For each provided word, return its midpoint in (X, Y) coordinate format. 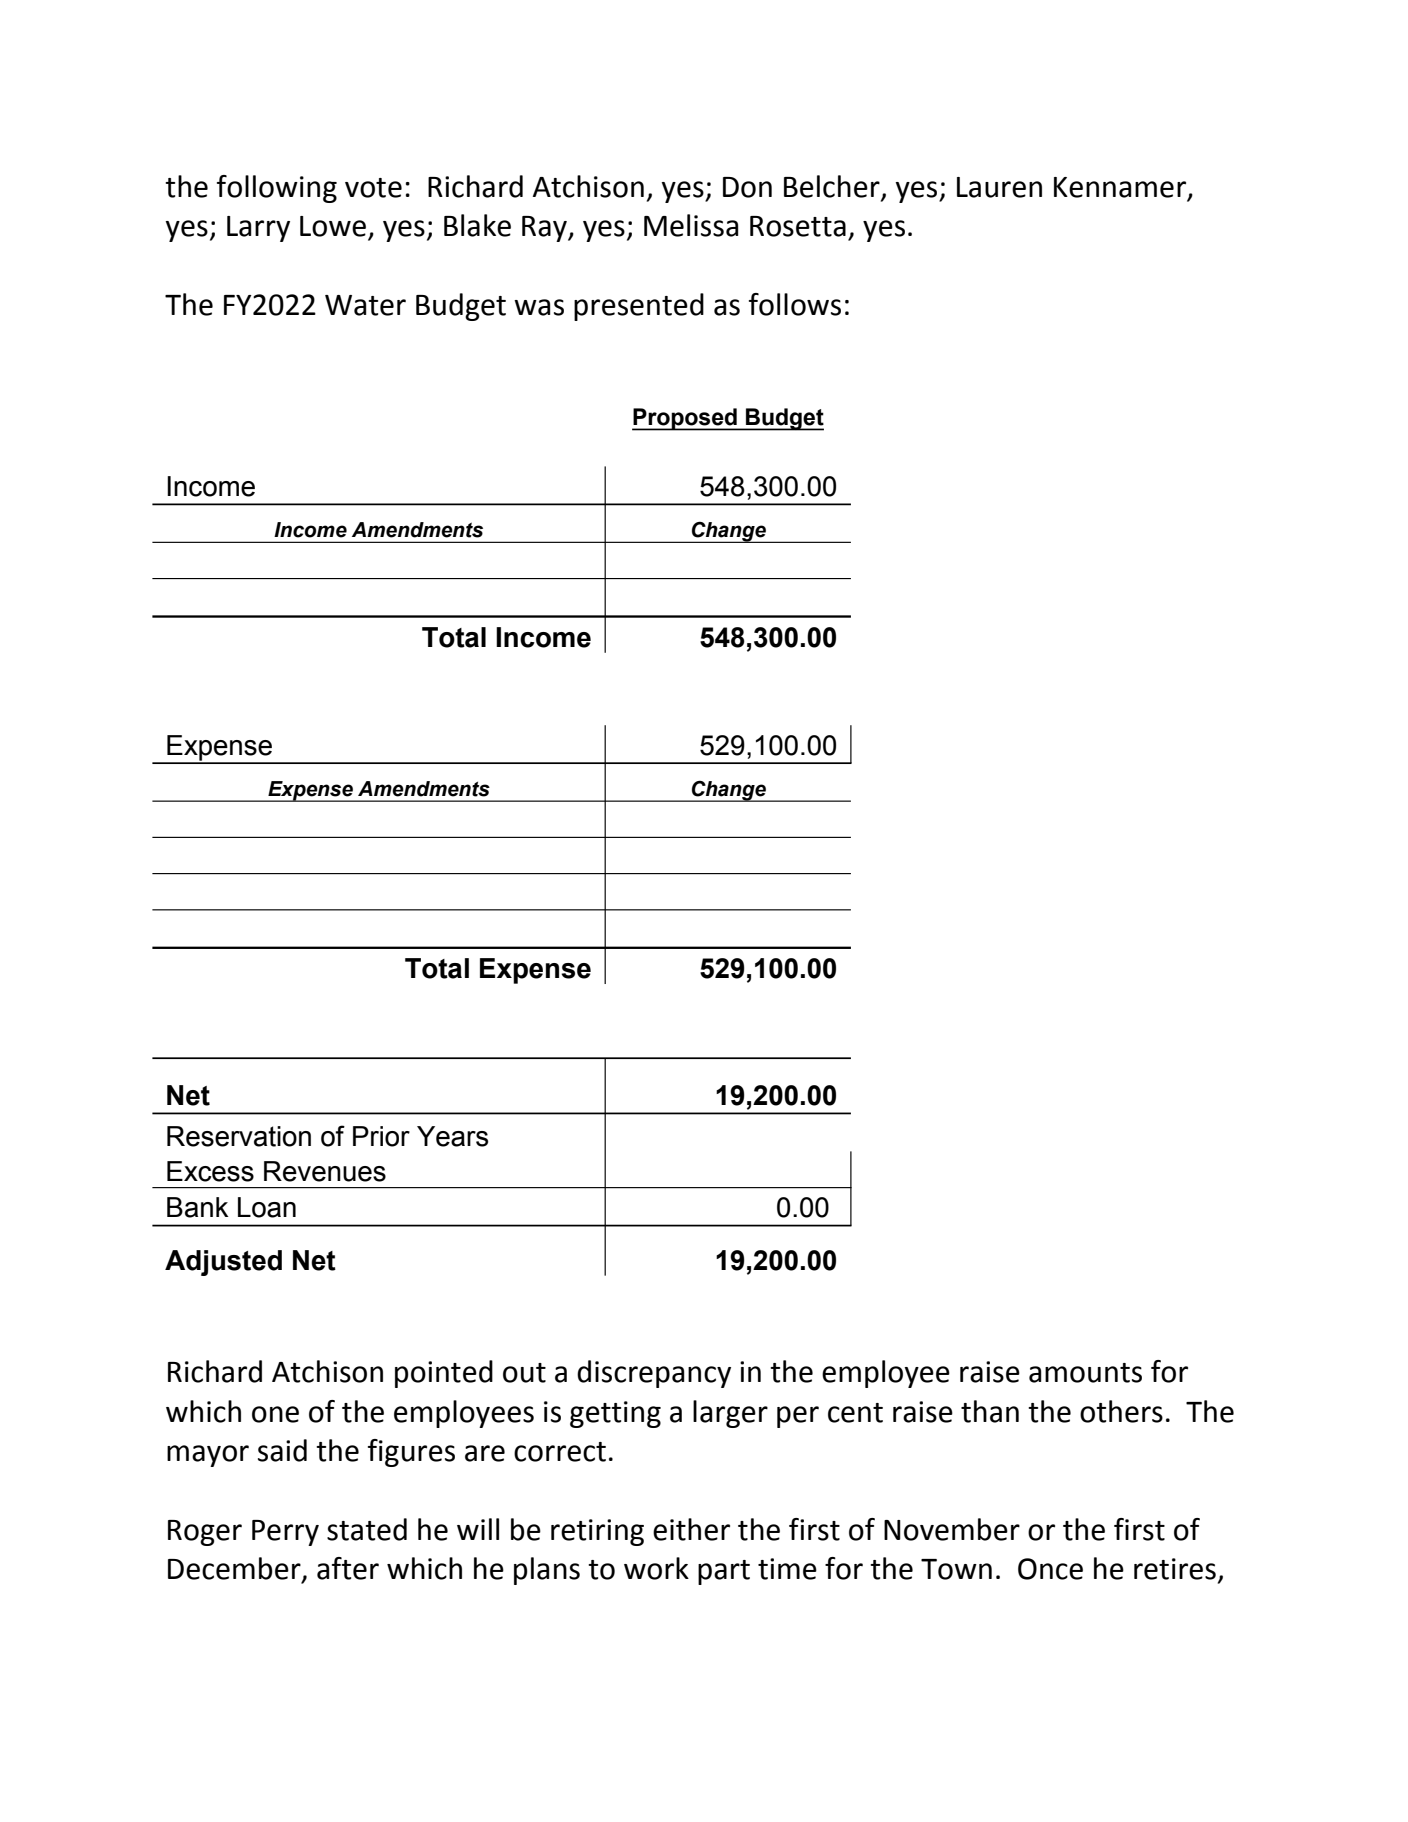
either (691, 1529)
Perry (285, 1533)
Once (1050, 1569)
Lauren (999, 187)
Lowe (333, 226)
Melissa (691, 225)
